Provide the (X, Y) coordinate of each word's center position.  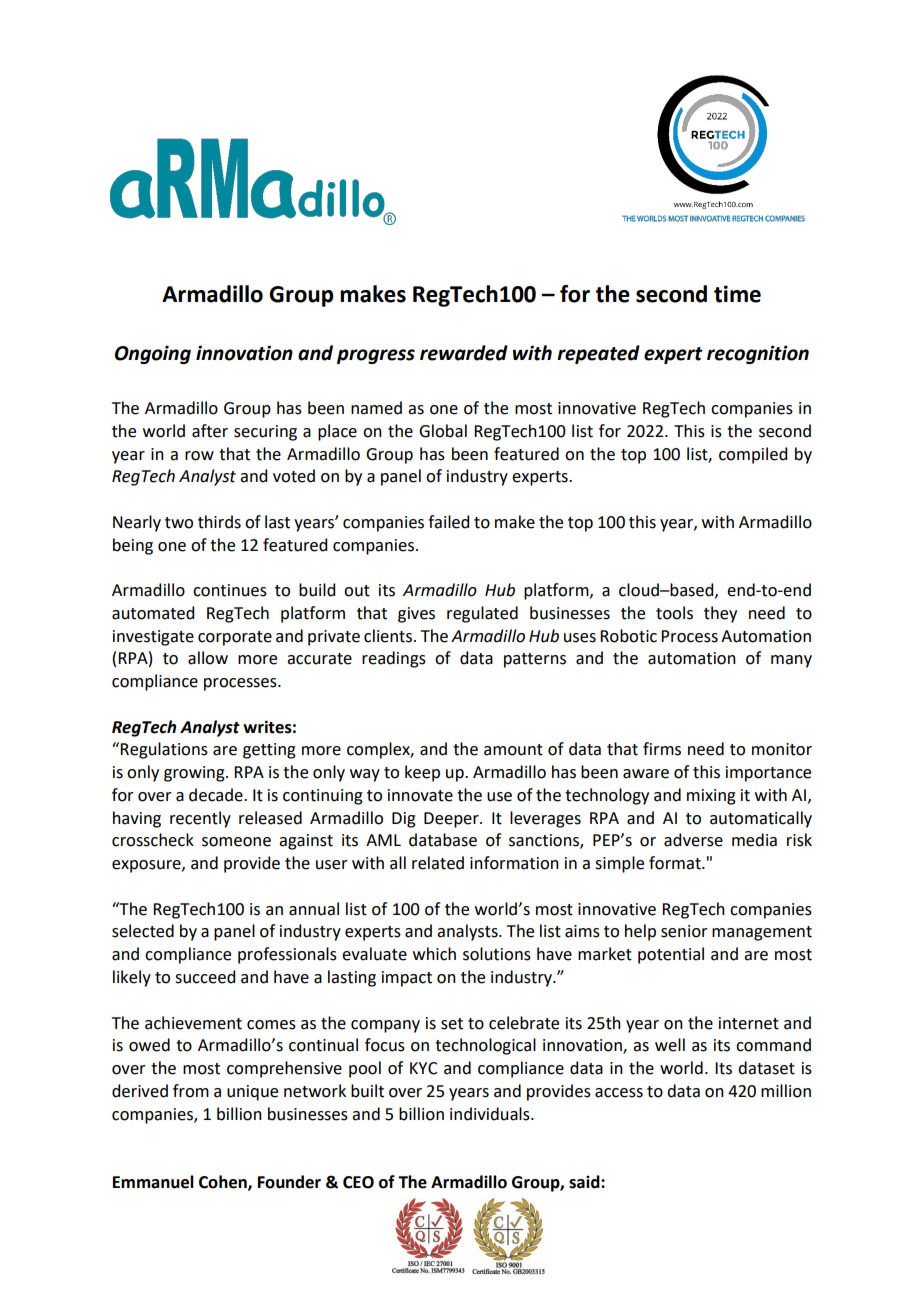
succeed (205, 977)
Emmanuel (153, 1182)
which (434, 954)
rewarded (464, 353)
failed (448, 522)
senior (684, 931)
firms (662, 749)
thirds (219, 522)
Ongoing (153, 354)
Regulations (164, 750)
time (737, 294)
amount (513, 750)
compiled (753, 455)
